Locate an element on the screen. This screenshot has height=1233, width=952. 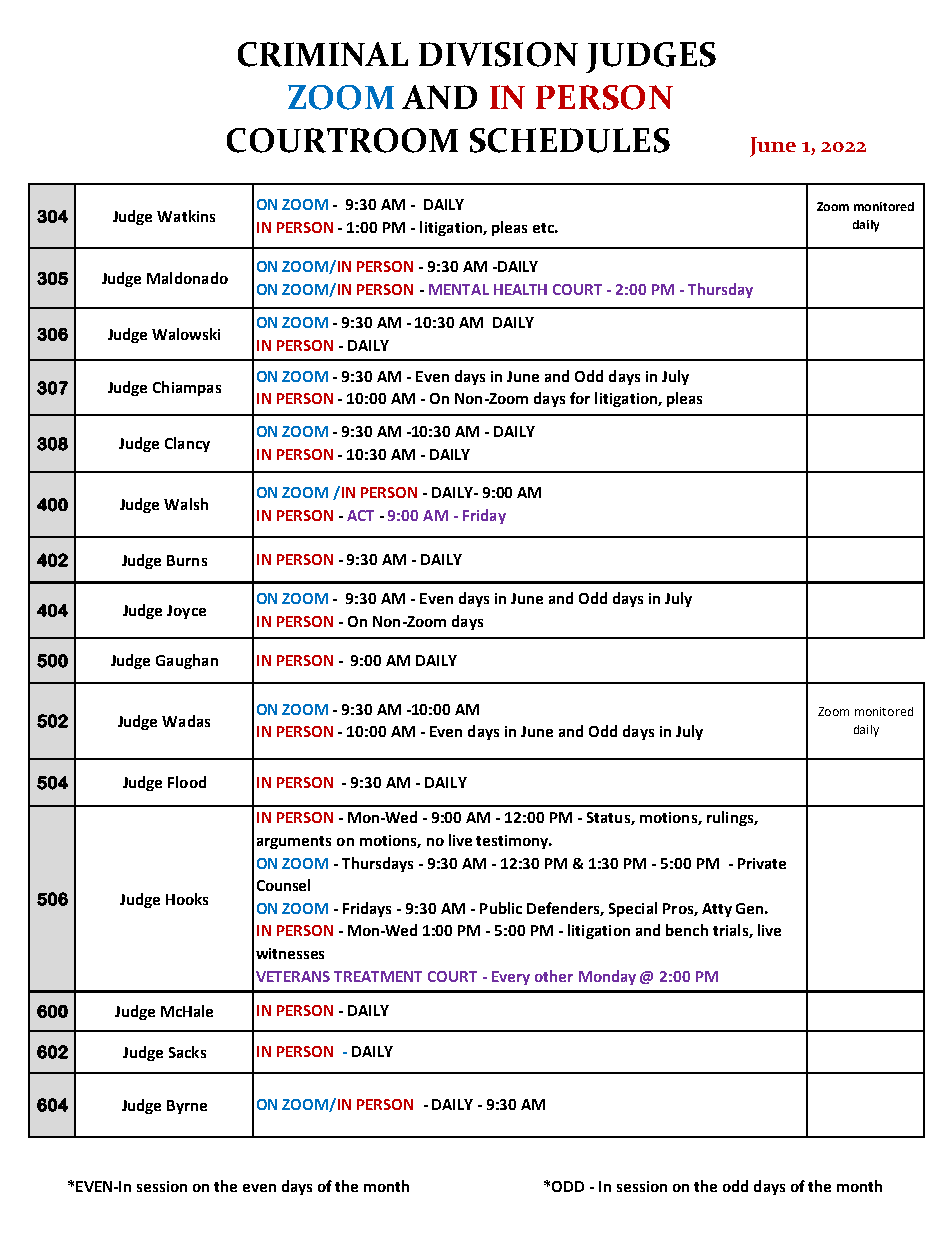
Monday is located at coordinates (607, 977).
